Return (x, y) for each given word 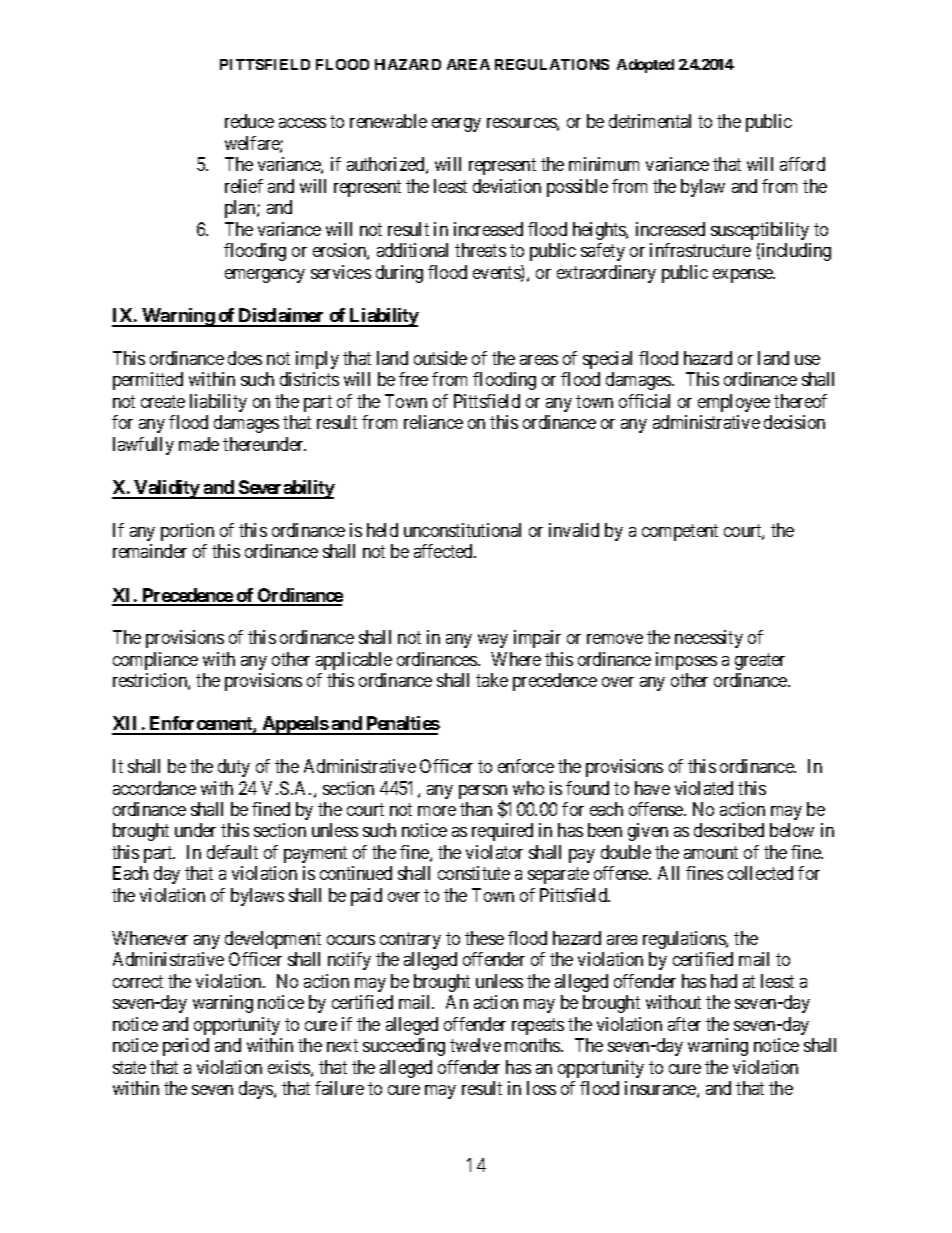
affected (444, 551)
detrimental (650, 121)
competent (680, 532)
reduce (249, 121)
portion (187, 532)
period (186, 1047)
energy (456, 125)
